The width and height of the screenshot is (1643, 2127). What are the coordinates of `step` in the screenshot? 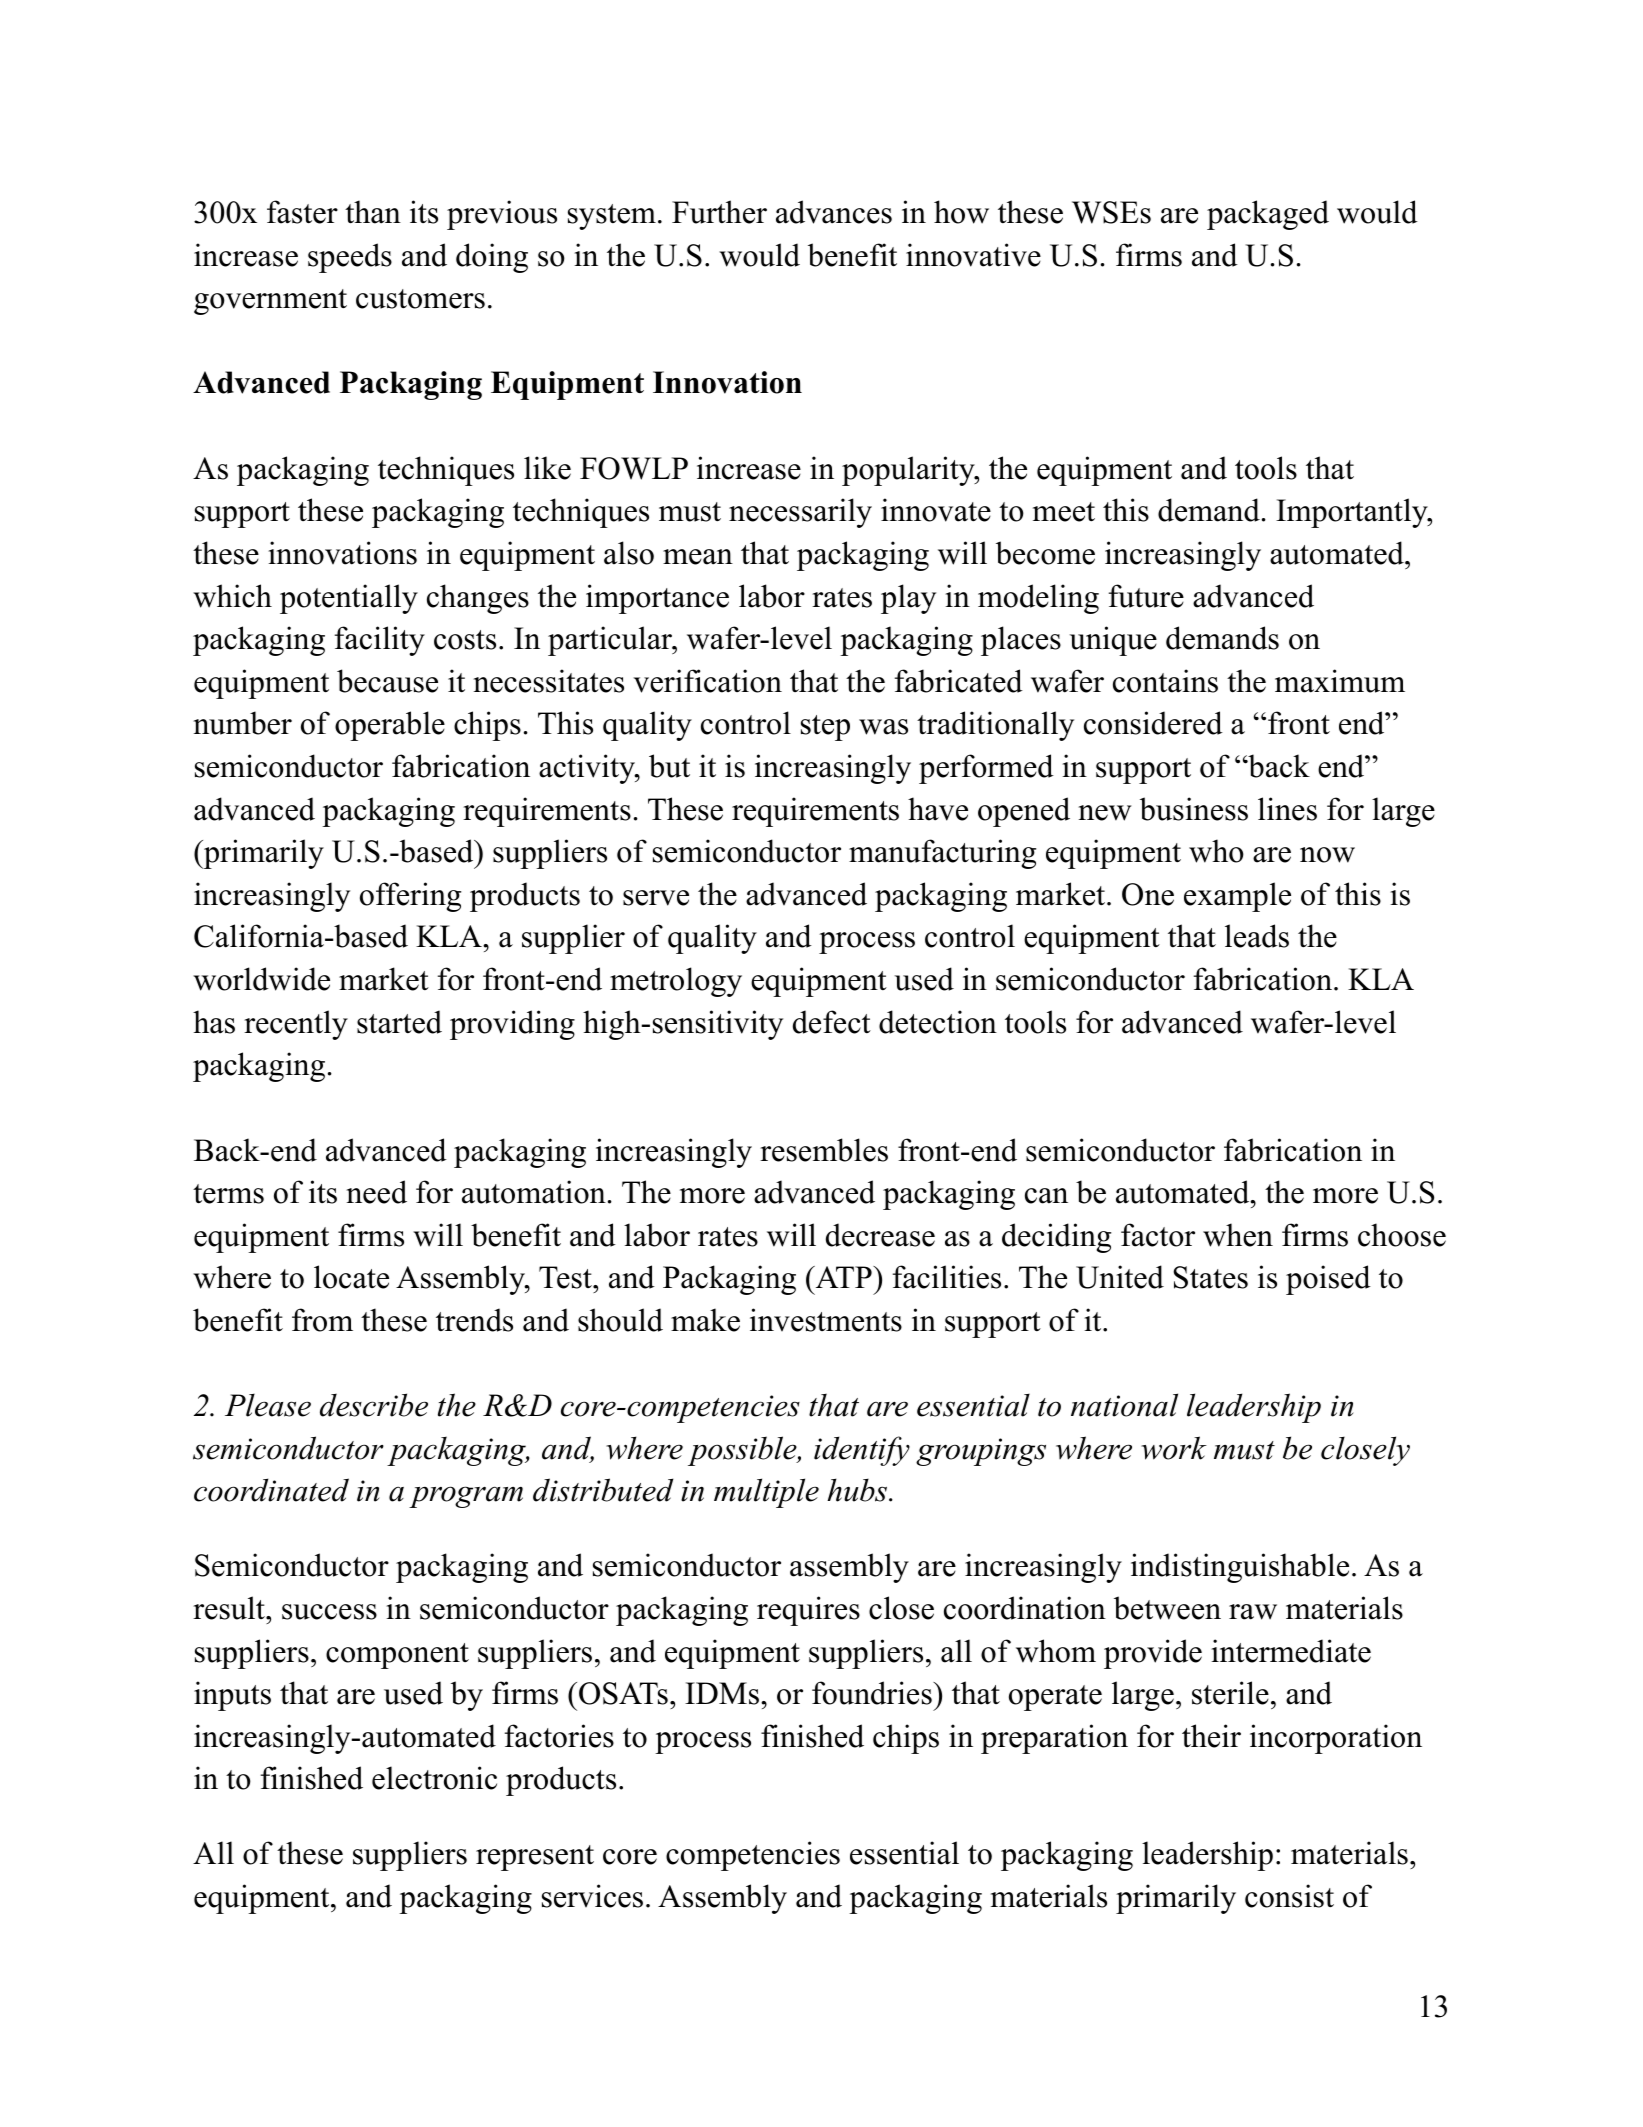 It's located at (825, 728).
